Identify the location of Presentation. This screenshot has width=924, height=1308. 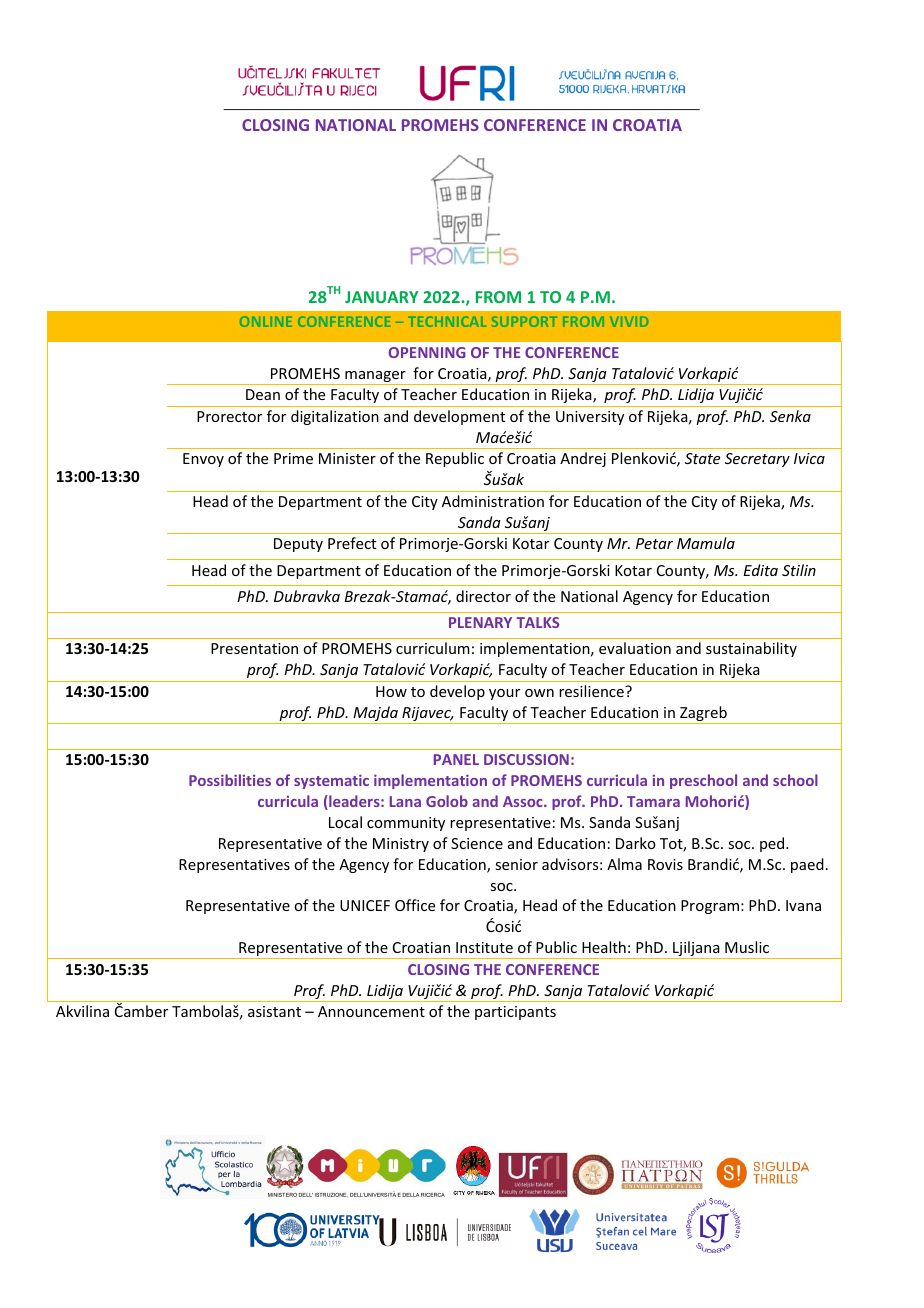
(254, 648).
